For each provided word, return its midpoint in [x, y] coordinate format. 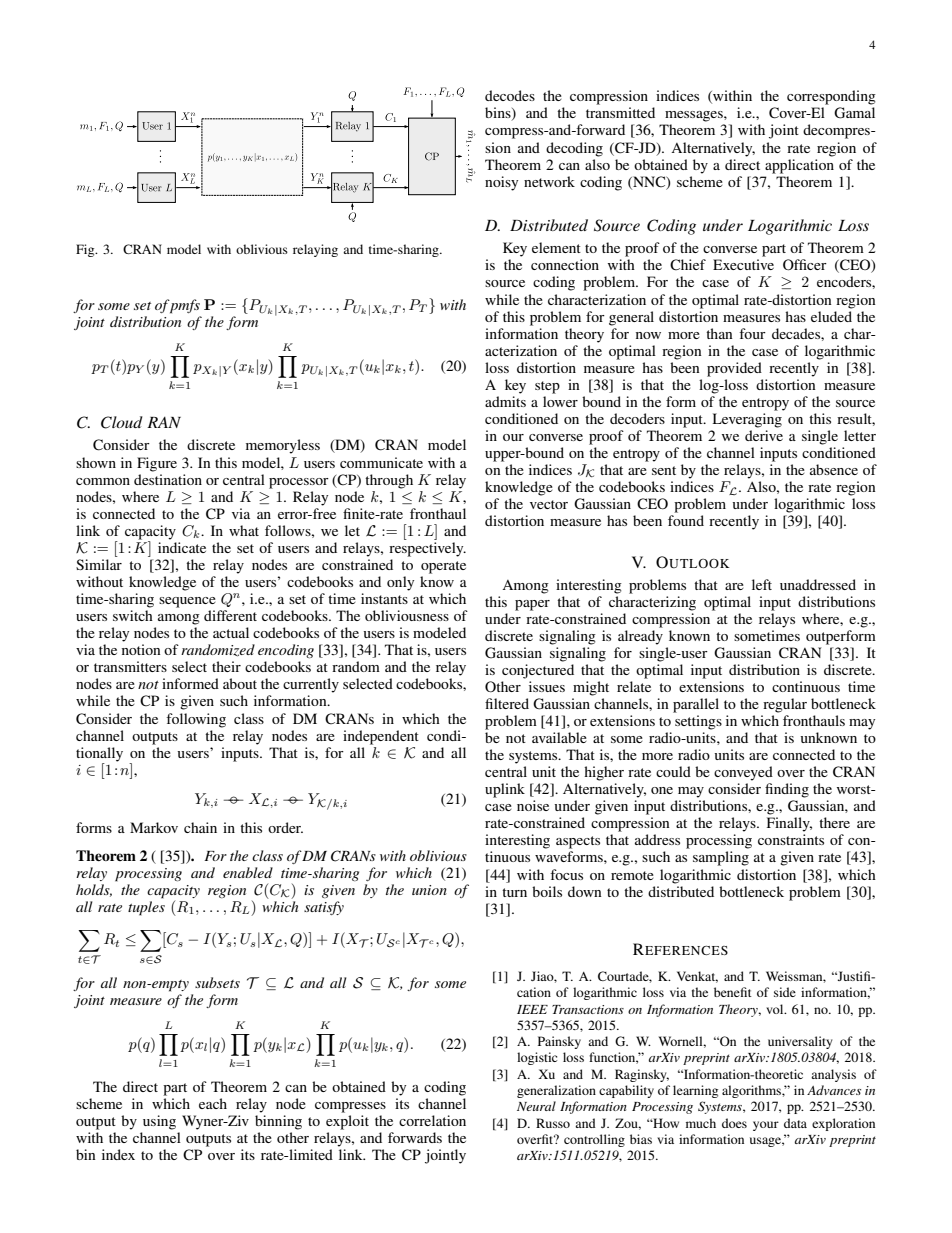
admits [505, 401]
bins [499, 114]
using [159, 1122]
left [762, 584]
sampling [721, 858]
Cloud [122, 422]
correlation [432, 1120]
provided [734, 369]
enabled [248, 872]
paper [532, 605]
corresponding [831, 97]
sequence [187, 602]
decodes [510, 95]
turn [514, 892]
